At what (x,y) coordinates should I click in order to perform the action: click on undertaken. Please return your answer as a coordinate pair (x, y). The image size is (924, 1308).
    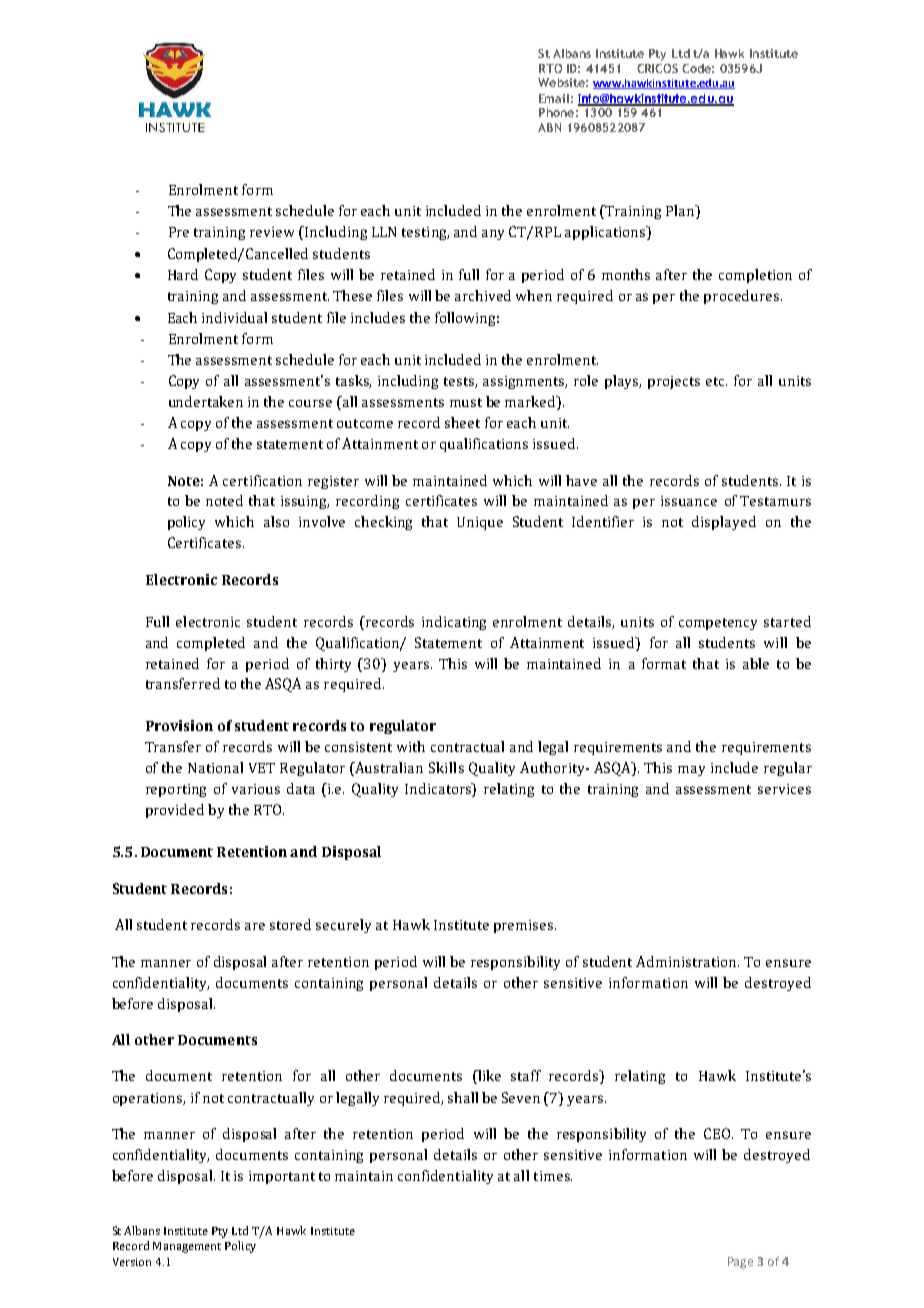
    Looking at the image, I should click on (206, 401).
